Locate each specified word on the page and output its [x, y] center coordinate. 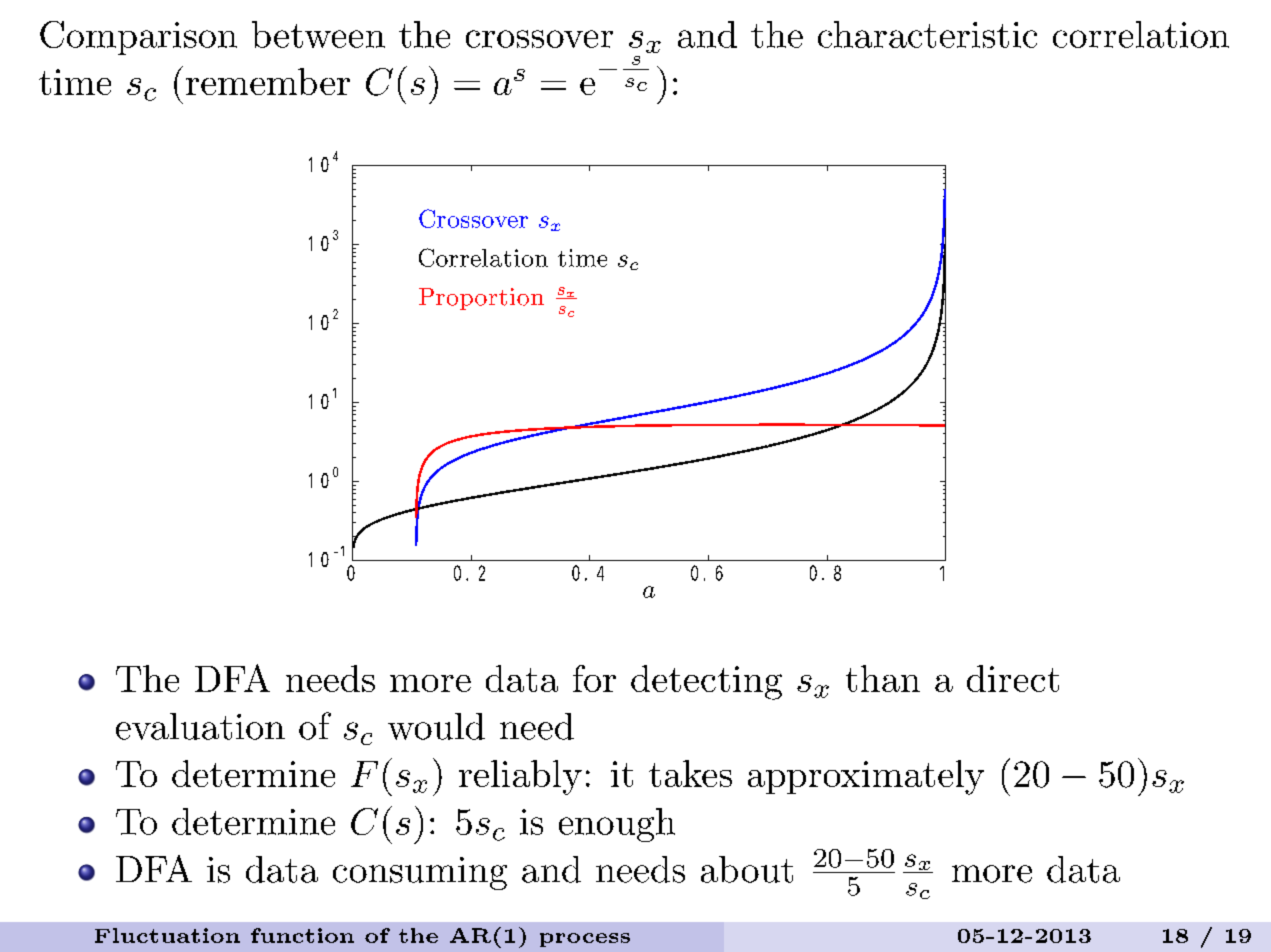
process [585, 940]
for [594, 678]
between [318, 34]
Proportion [481, 299]
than [883, 678]
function [302, 935]
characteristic [927, 34]
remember [268, 81]
